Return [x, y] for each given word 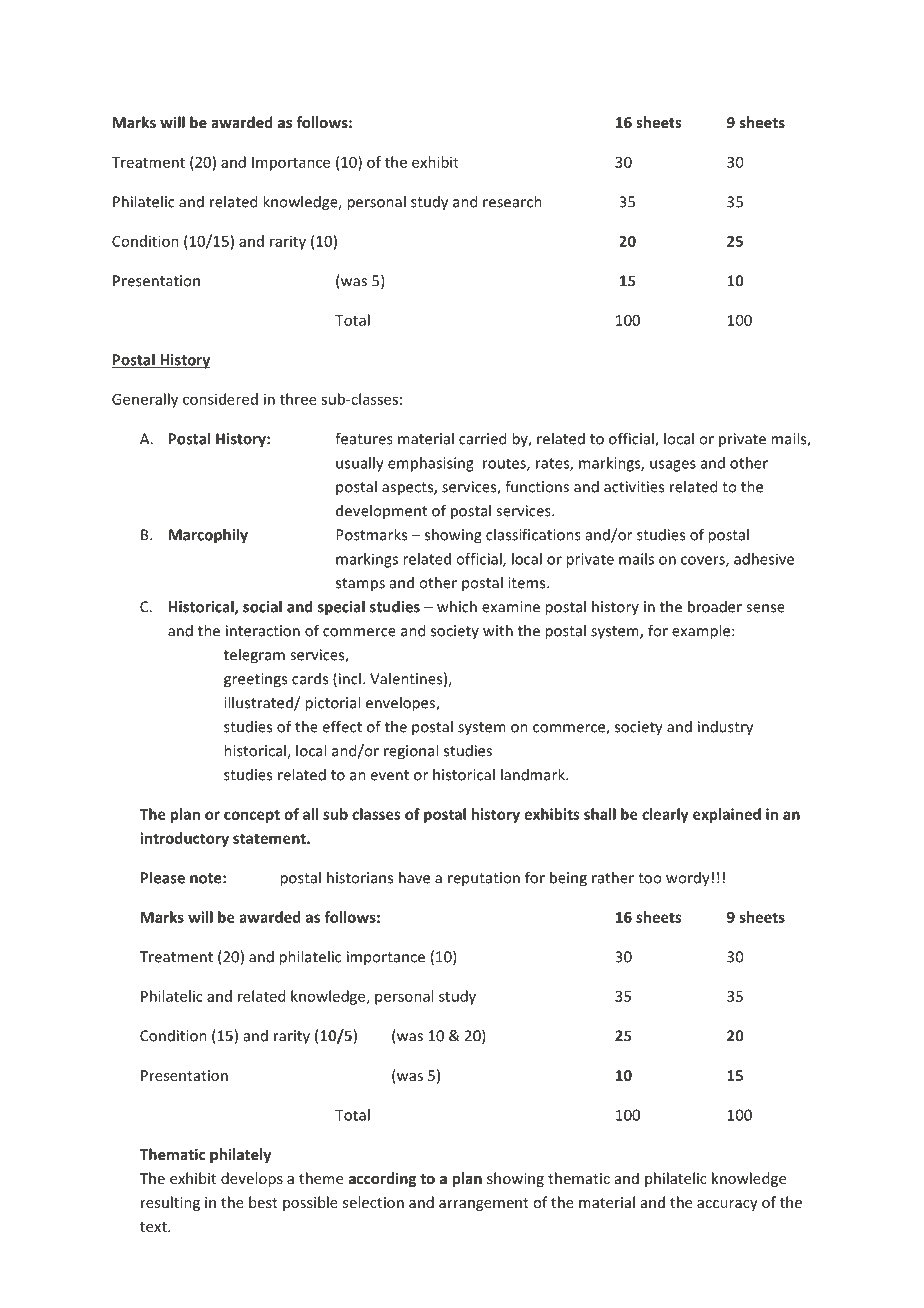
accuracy [727, 1205]
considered [220, 399]
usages [673, 466]
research [512, 201]
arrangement [484, 1204]
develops [252, 1179]
